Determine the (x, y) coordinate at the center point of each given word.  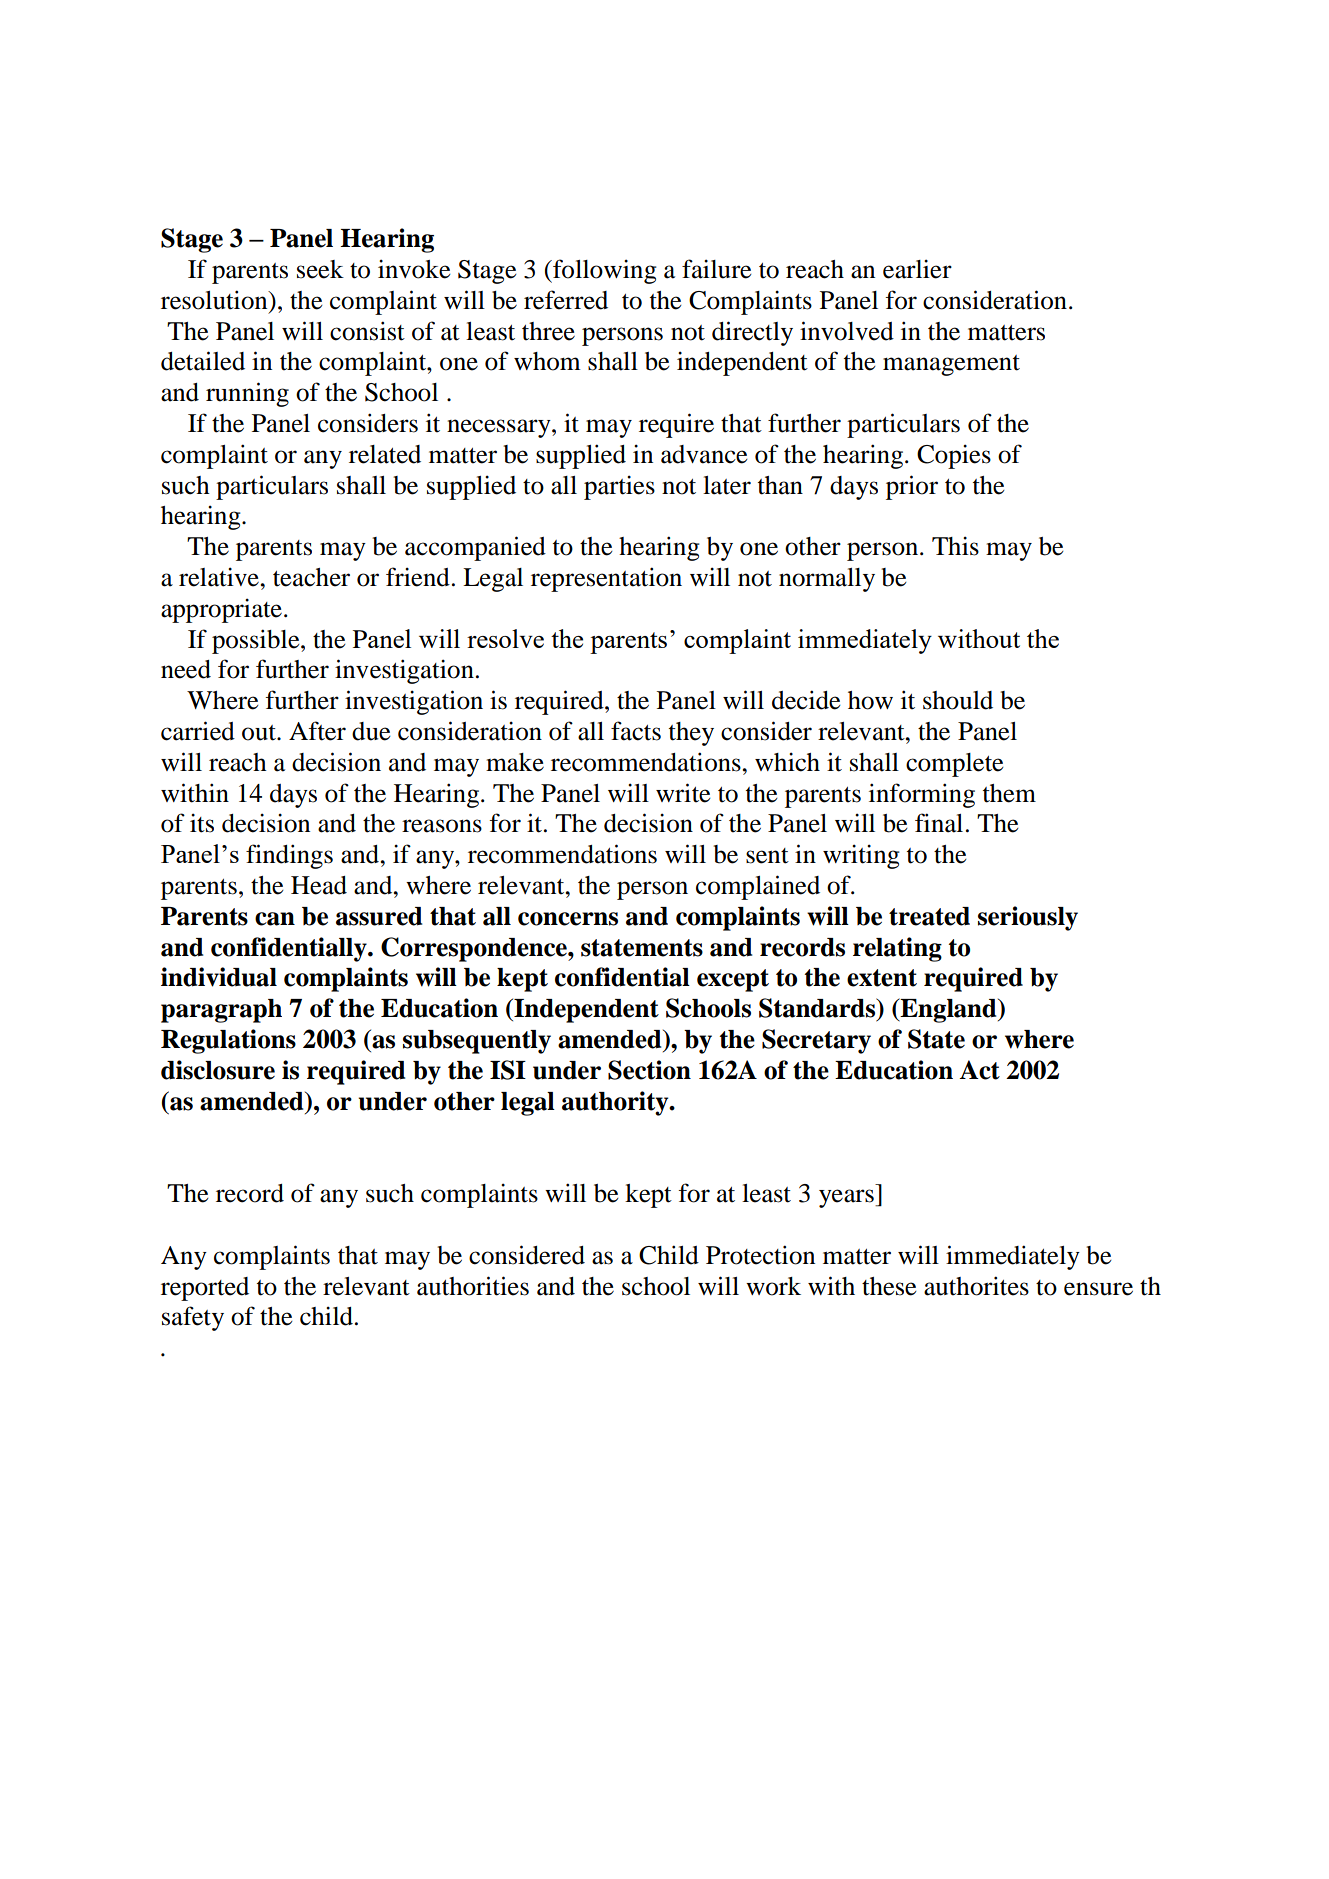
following (604, 271)
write (683, 793)
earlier (917, 269)
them (1009, 793)
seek (320, 269)
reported (205, 1289)
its (202, 823)
